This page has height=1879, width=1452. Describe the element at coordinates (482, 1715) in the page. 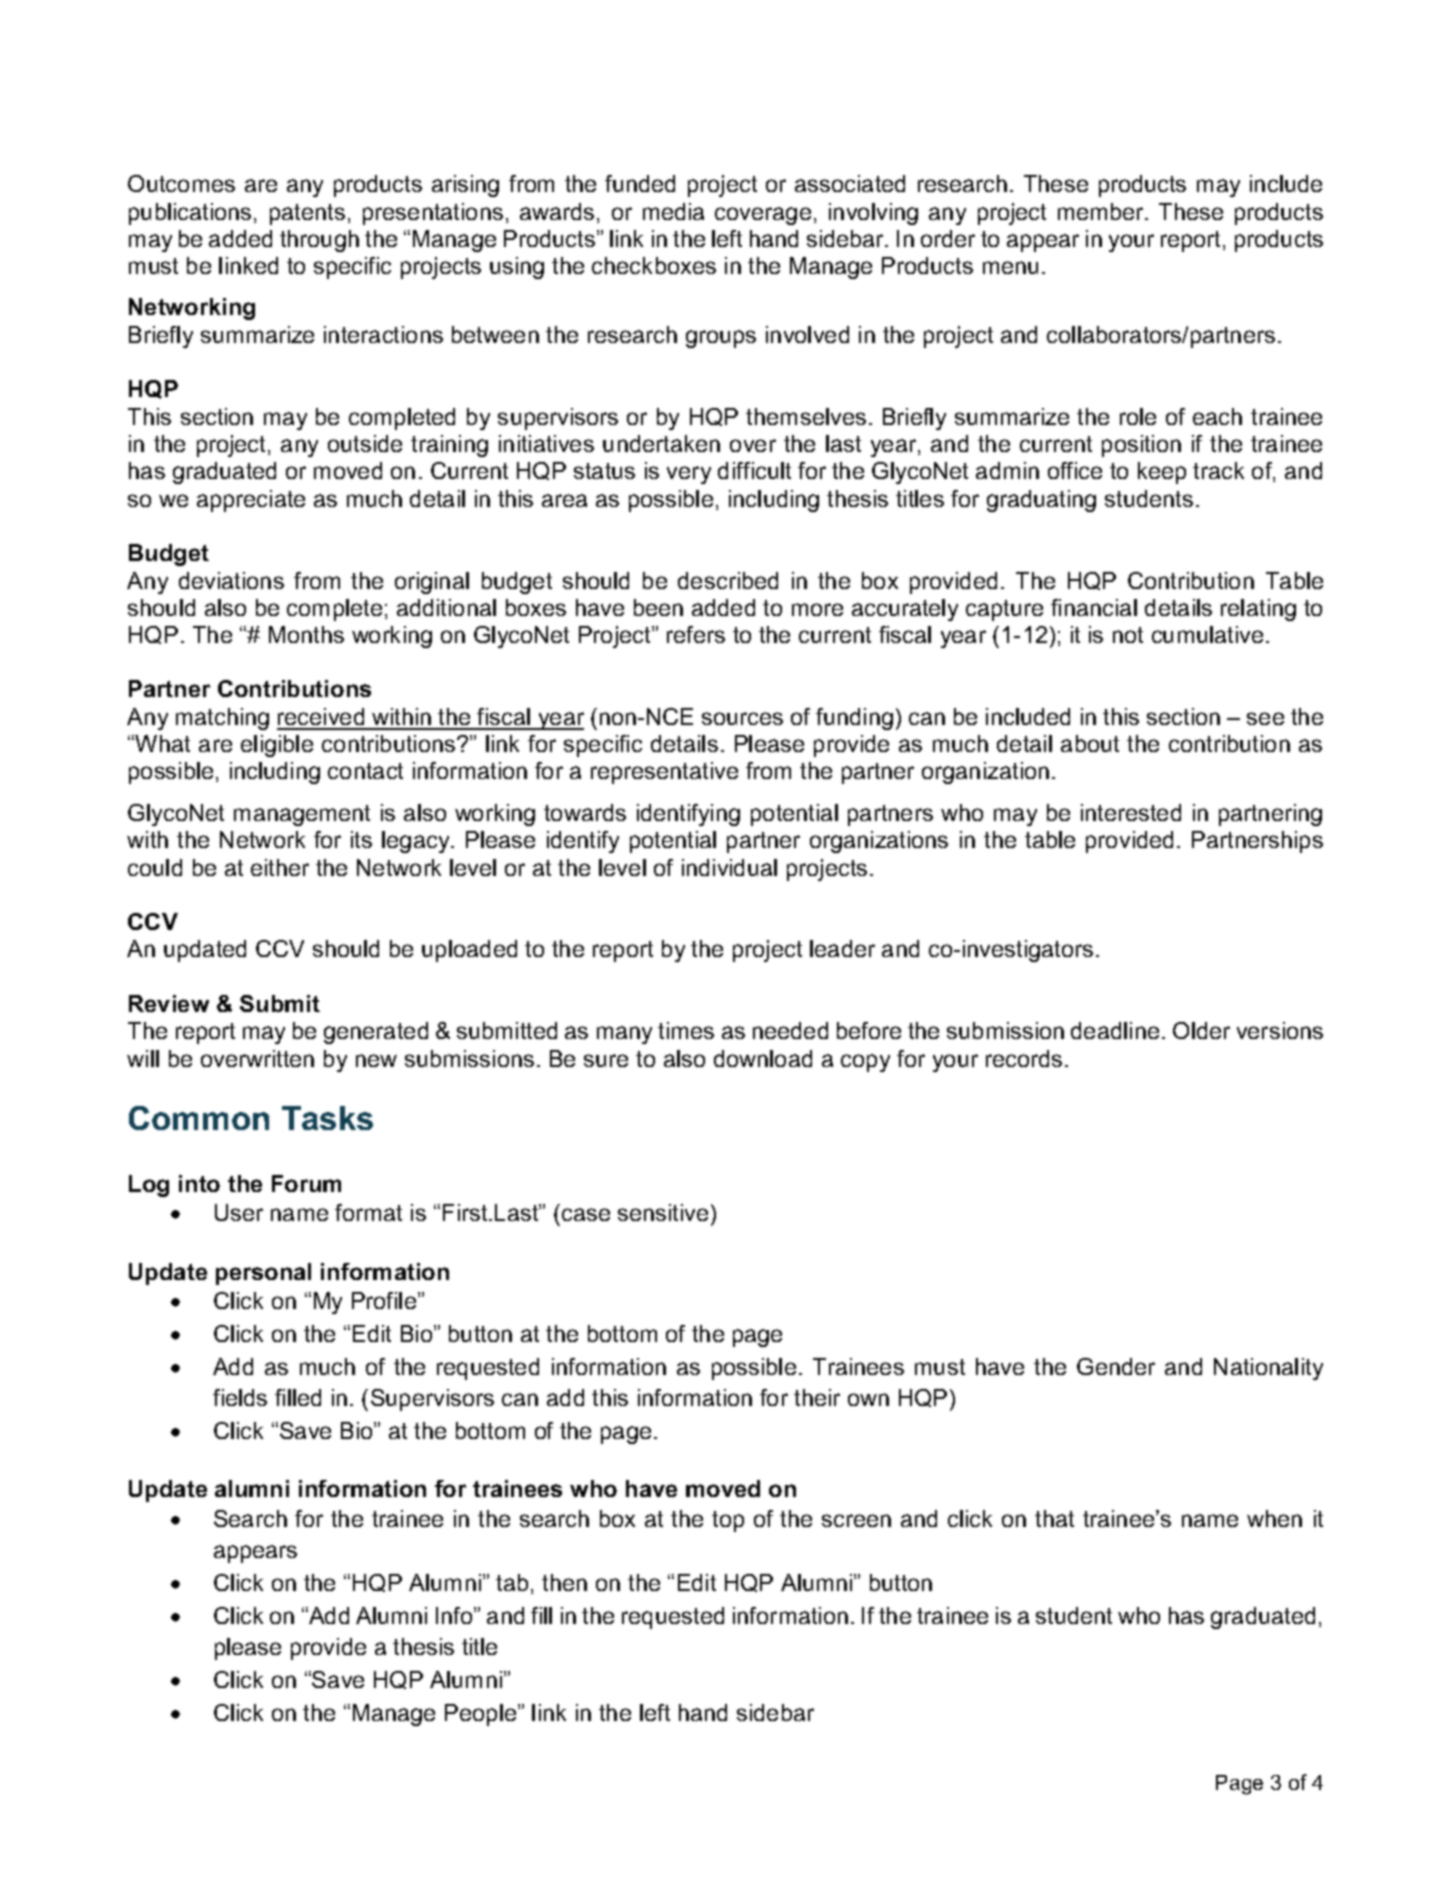

I see `People` at that location.
